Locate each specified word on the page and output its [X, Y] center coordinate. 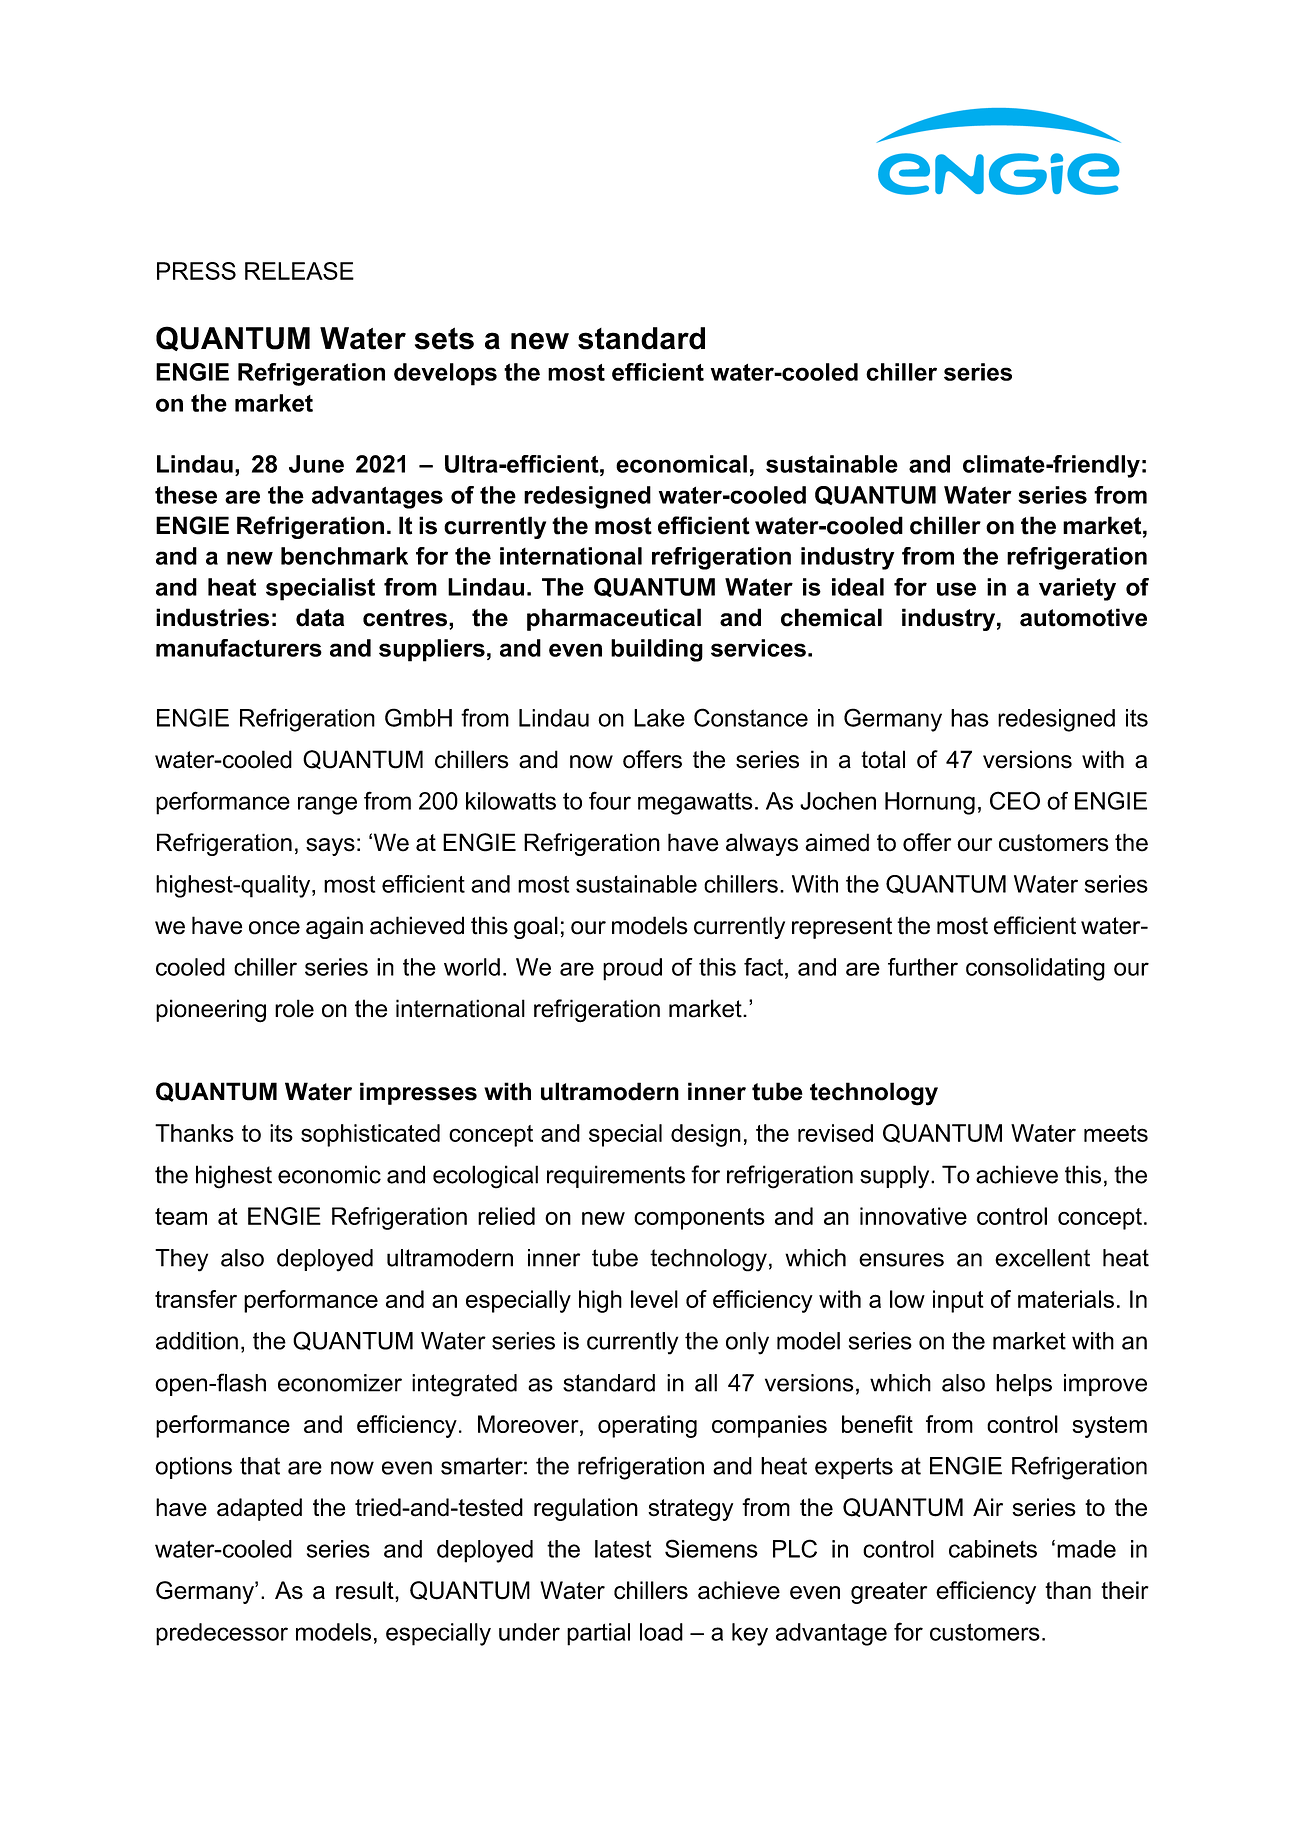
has [970, 718]
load [661, 1632]
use [956, 589]
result [366, 1590]
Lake [659, 718]
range [327, 805]
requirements [616, 1176]
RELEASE [299, 271]
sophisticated [370, 1135]
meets [1116, 1133]
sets [444, 338]
